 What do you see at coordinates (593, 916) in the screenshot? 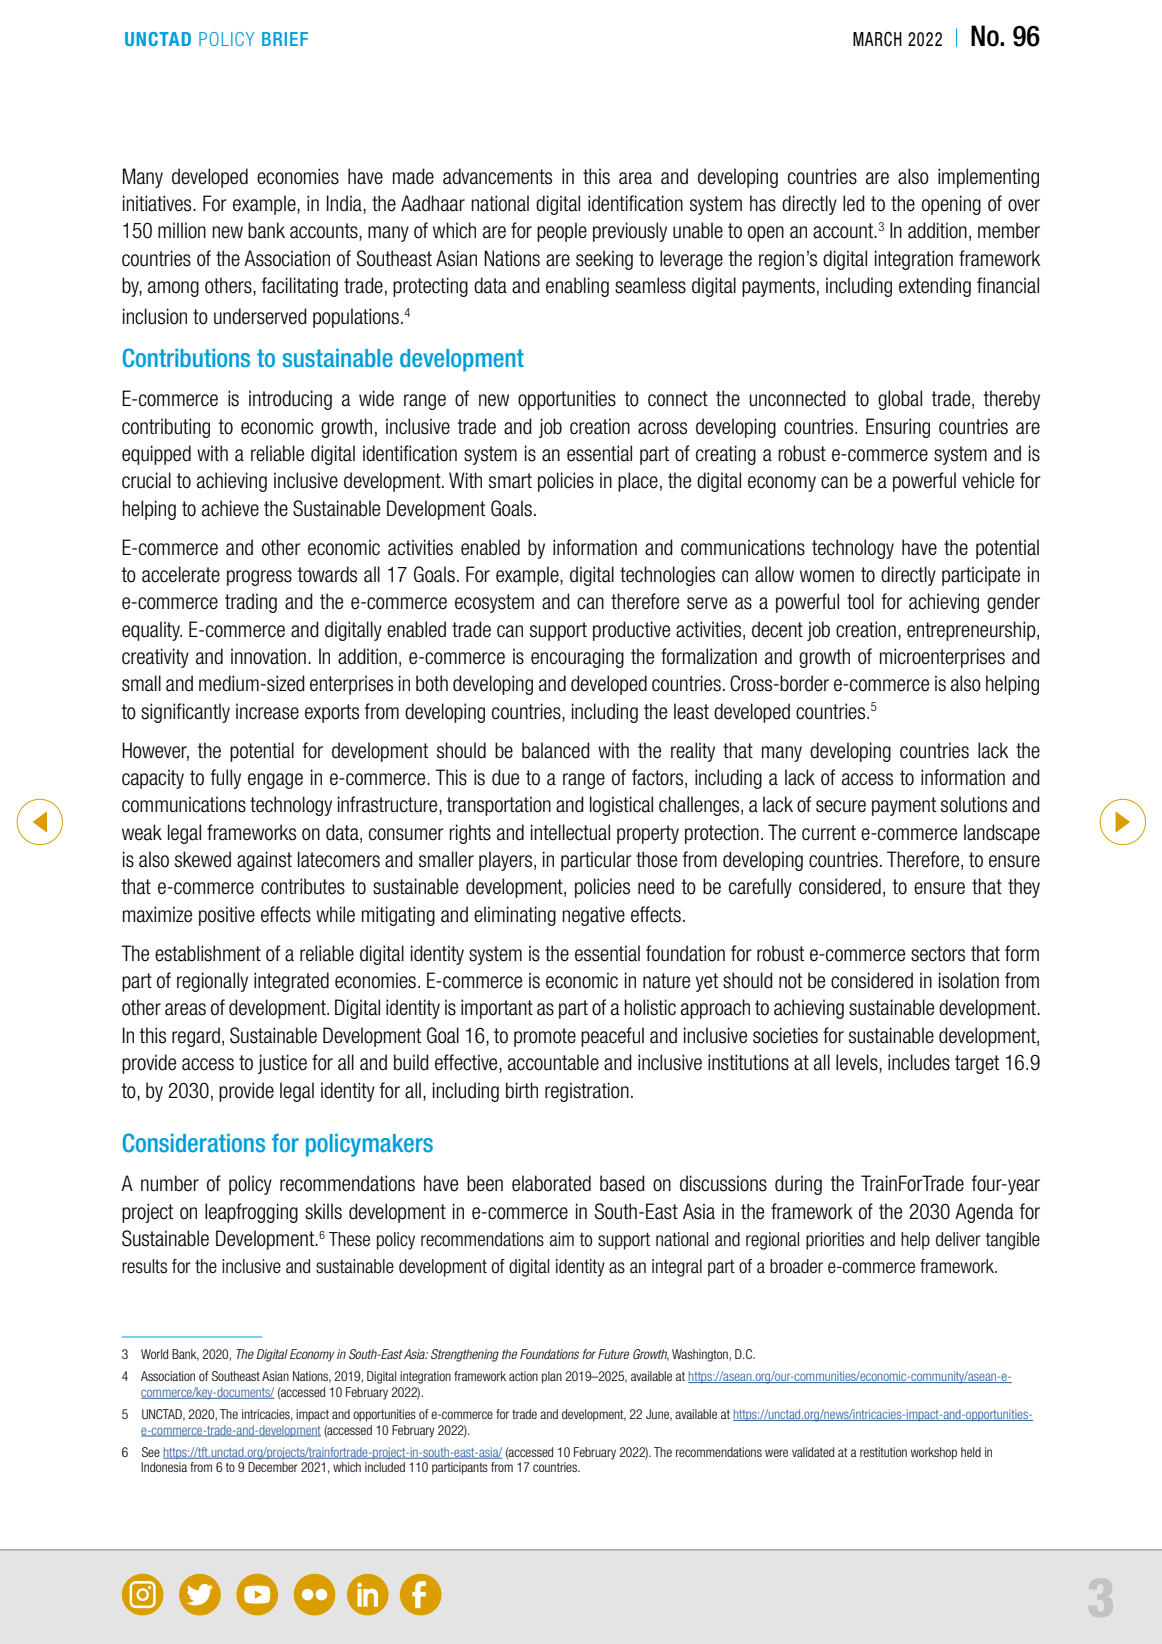
I see `negative` at bounding box center [593, 916].
